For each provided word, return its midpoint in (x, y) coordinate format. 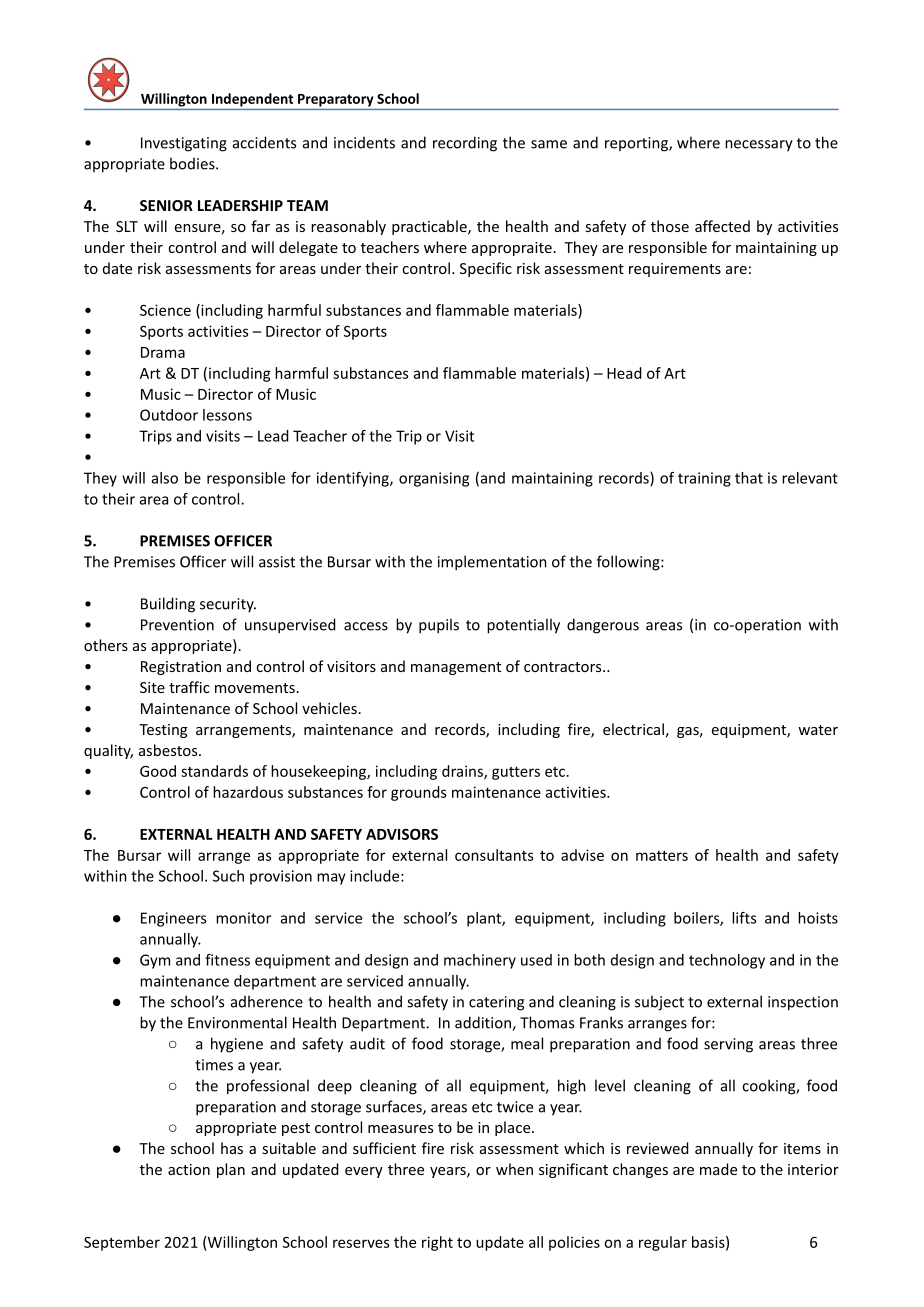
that (749, 478)
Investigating (184, 144)
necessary (759, 146)
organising (434, 479)
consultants (494, 855)
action (189, 1169)
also (165, 478)
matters (662, 855)
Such (228, 876)
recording (465, 144)
